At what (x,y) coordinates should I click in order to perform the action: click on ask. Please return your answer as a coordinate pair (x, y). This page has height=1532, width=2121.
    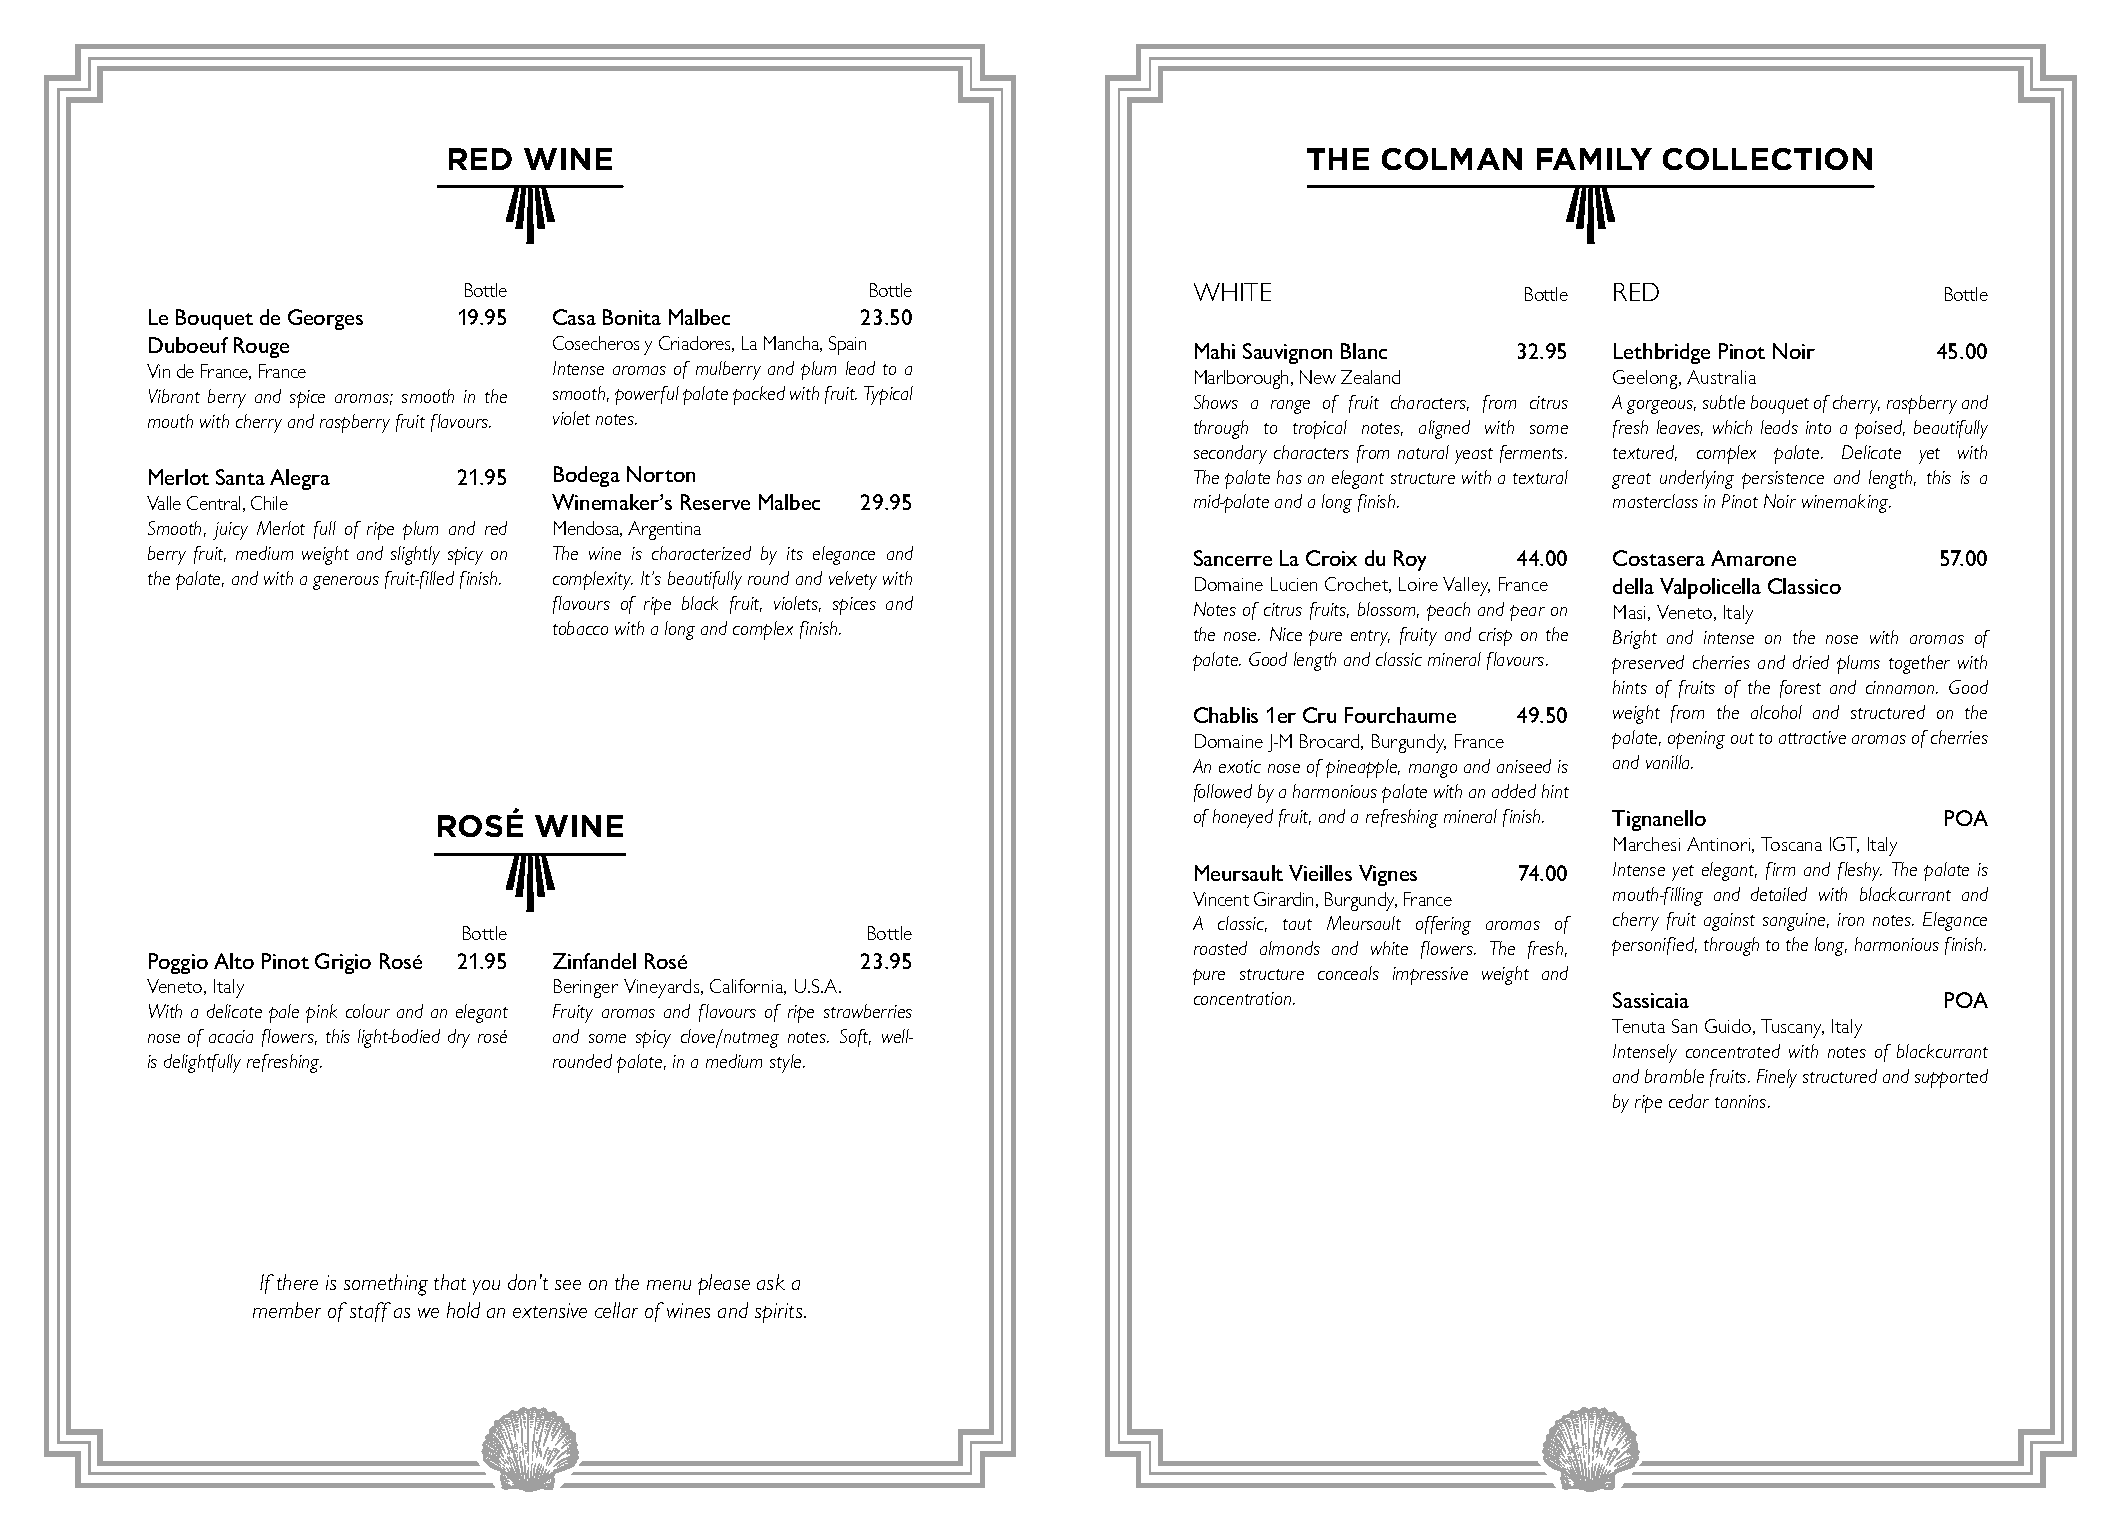
    Looking at the image, I should click on (771, 1282).
